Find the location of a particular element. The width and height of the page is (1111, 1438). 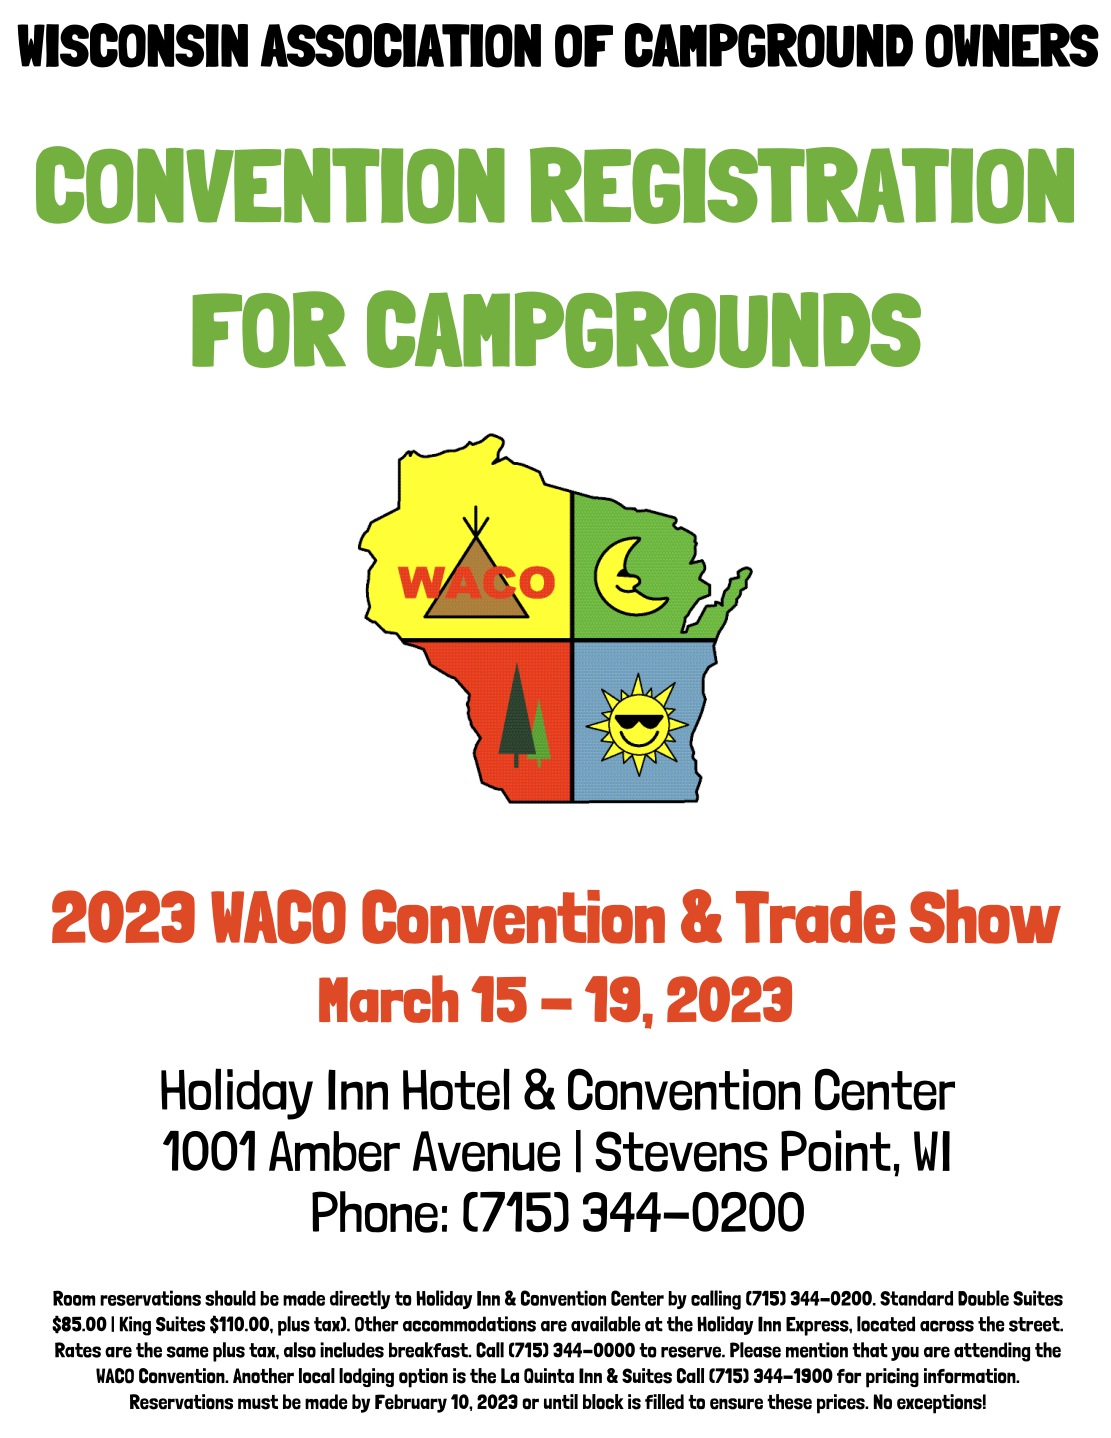

Point is located at coordinates (836, 1151).
